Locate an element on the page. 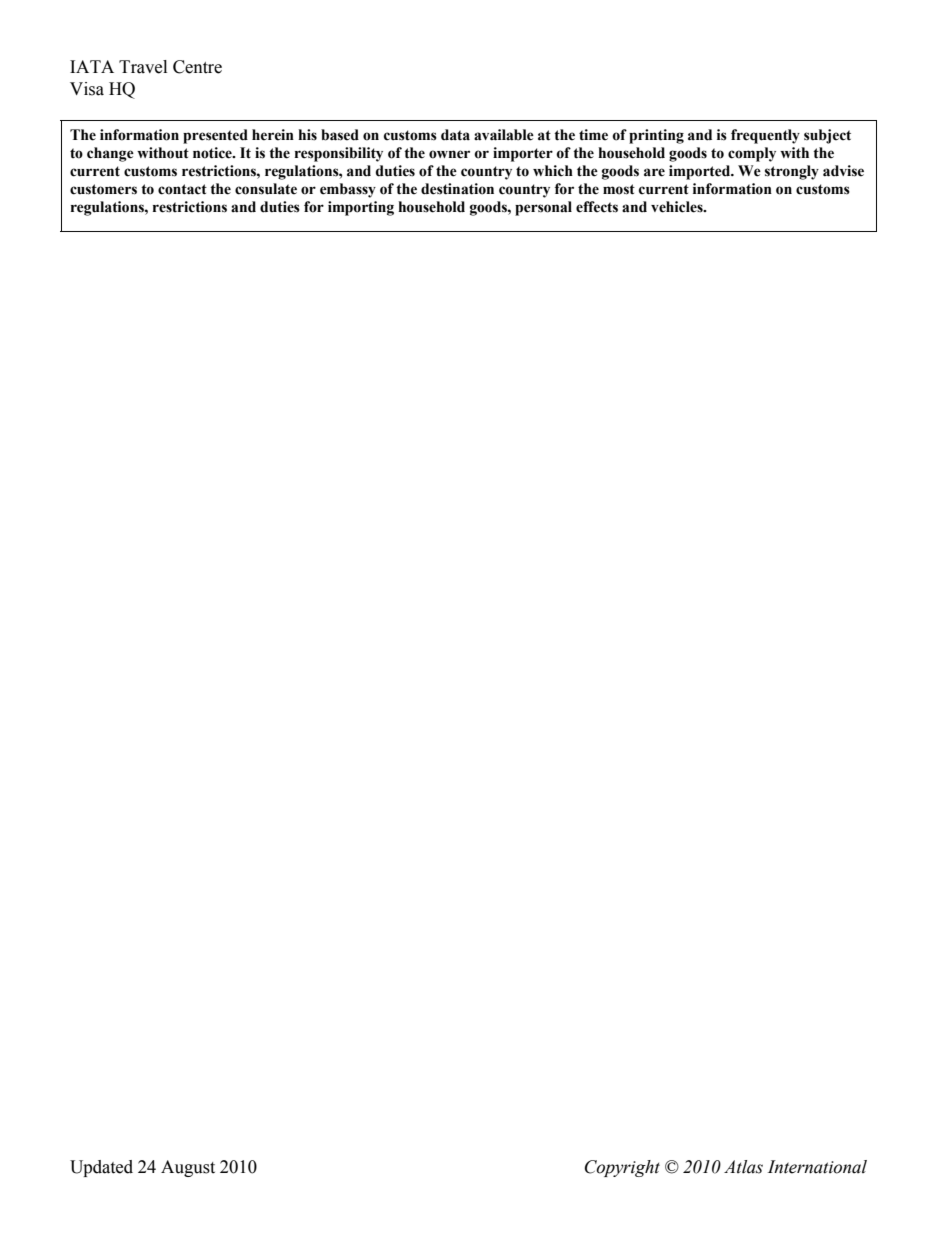 This image has width=952, height=1233. contact is located at coordinates (182, 189).
